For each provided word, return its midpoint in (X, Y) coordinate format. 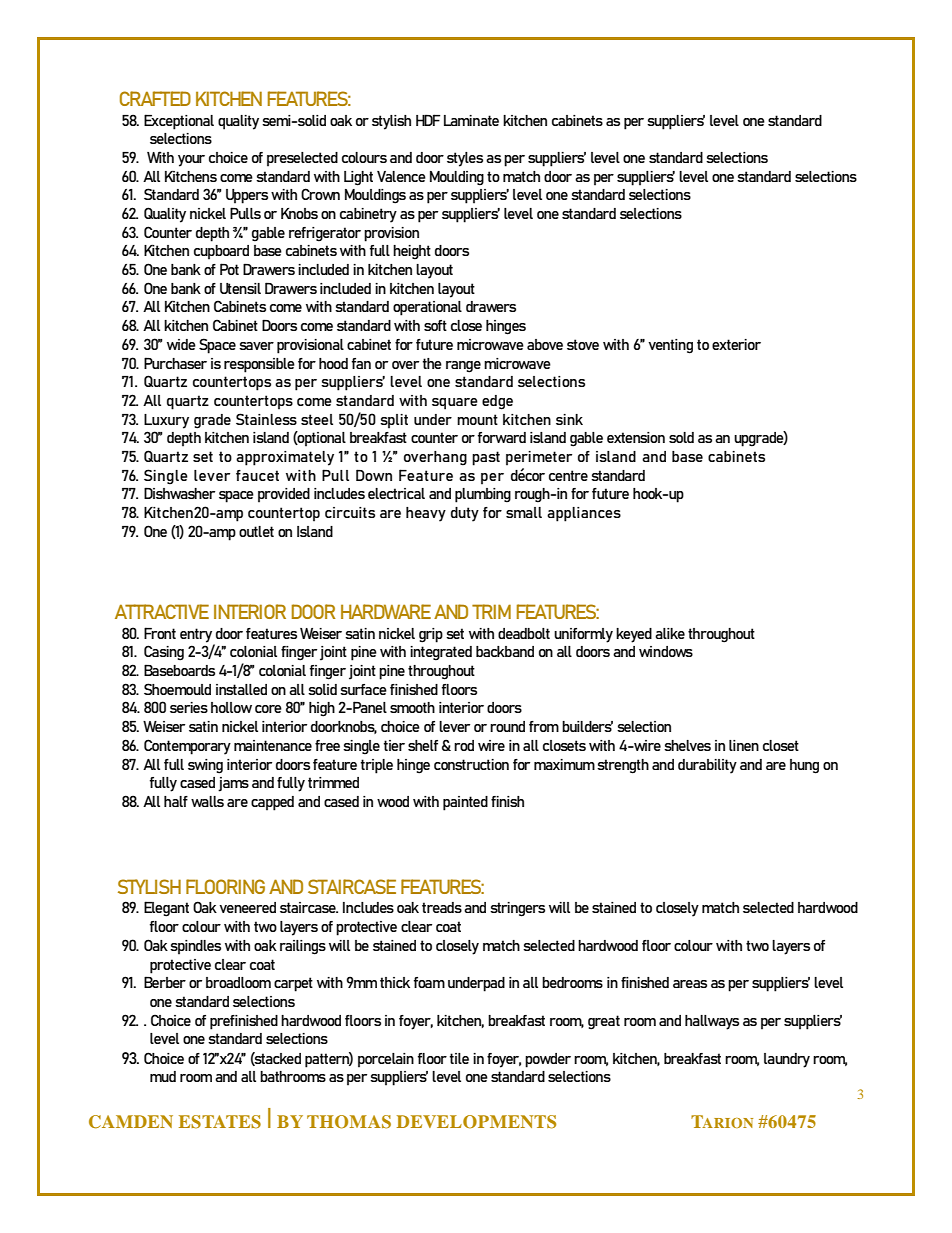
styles (465, 159)
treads (442, 907)
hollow (231, 707)
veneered (247, 907)
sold (681, 437)
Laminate (471, 120)
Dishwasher (179, 493)
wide (181, 344)
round (507, 726)
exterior (736, 344)
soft (435, 325)
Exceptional (179, 122)
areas (690, 984)
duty (465, 514)
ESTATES (220, 1122)
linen (744, 745)
